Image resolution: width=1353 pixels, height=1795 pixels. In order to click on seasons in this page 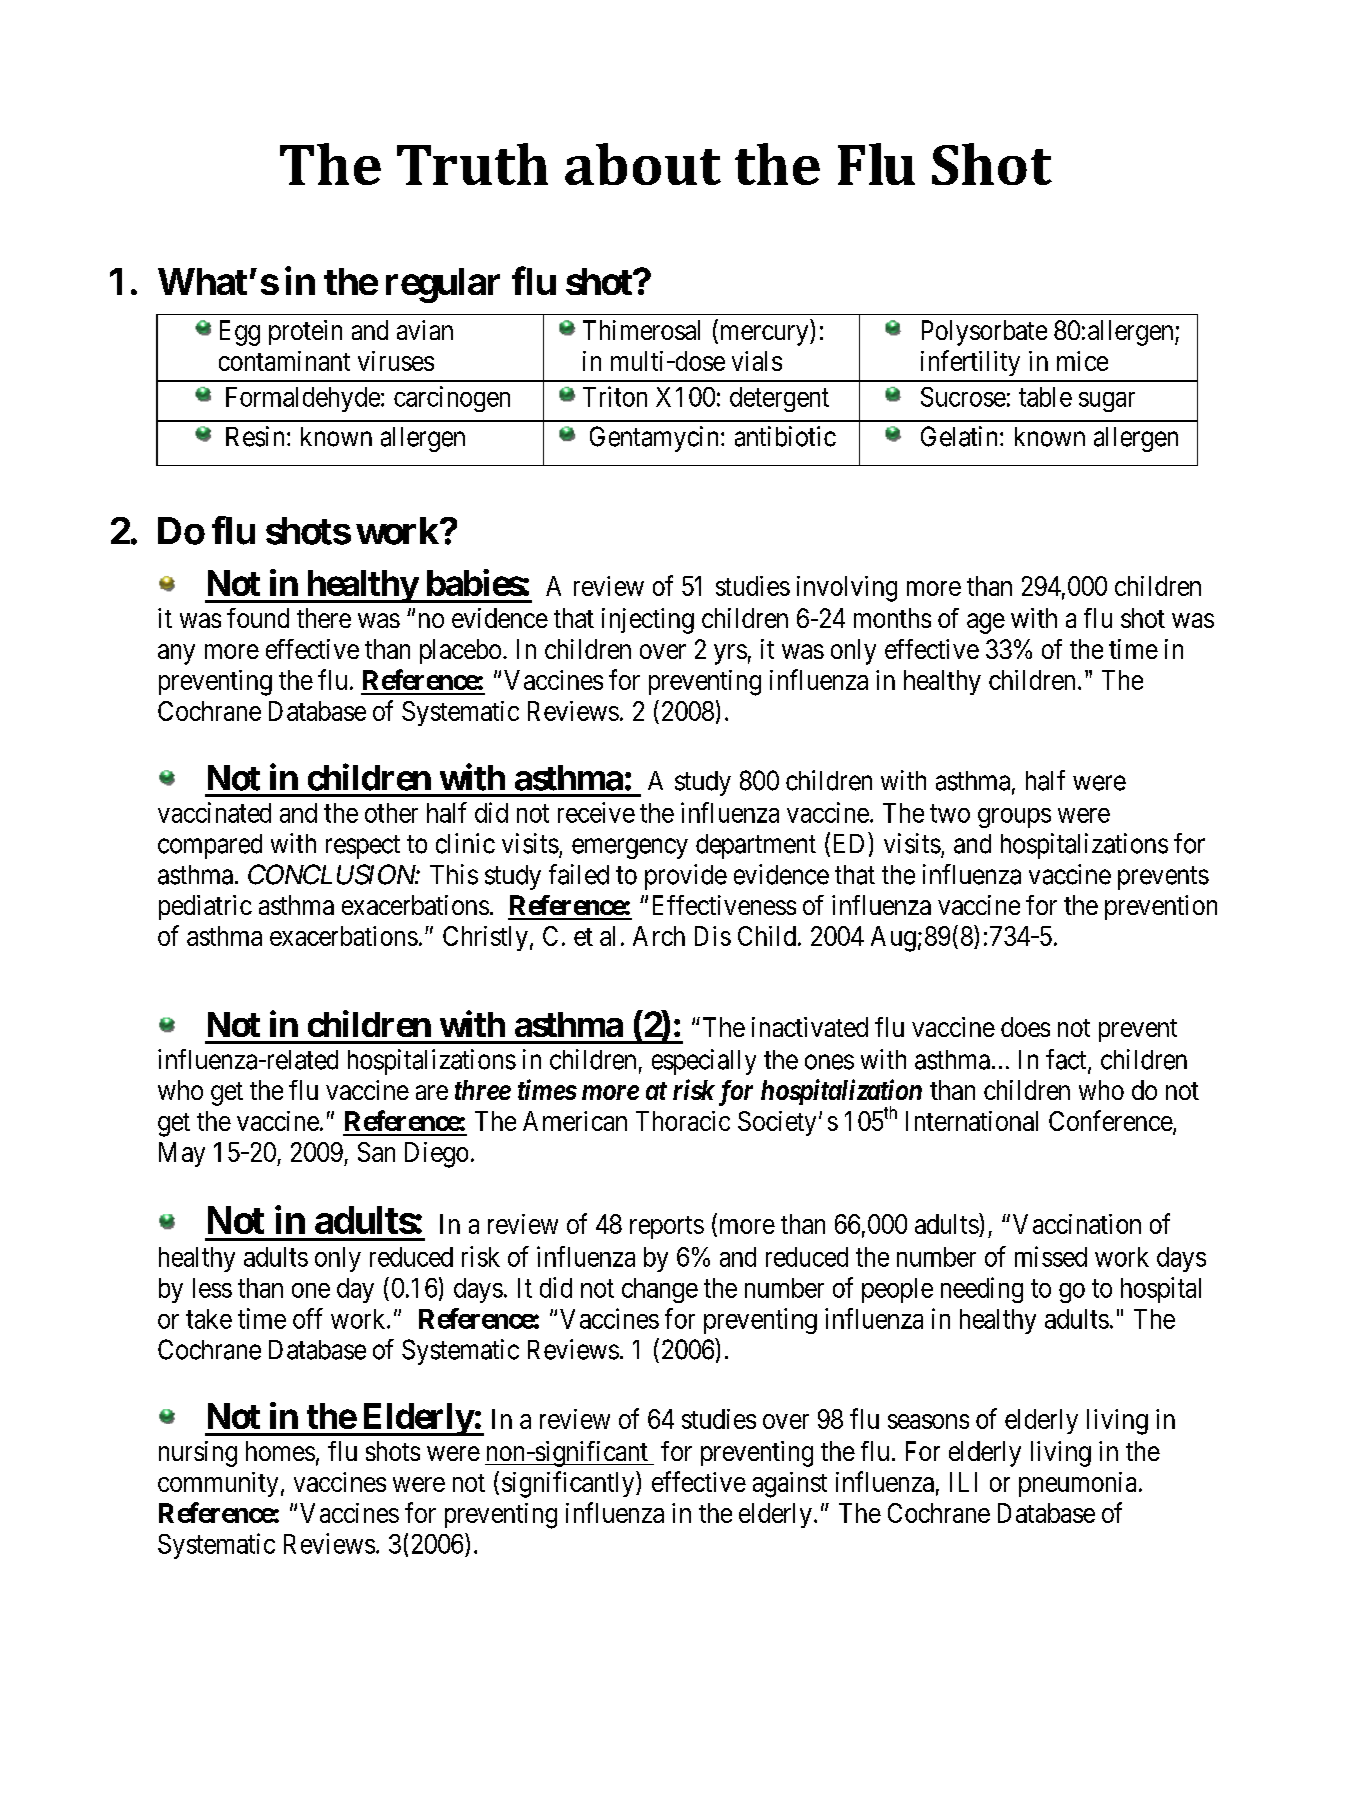, I will do `click(928, 1421)`.
